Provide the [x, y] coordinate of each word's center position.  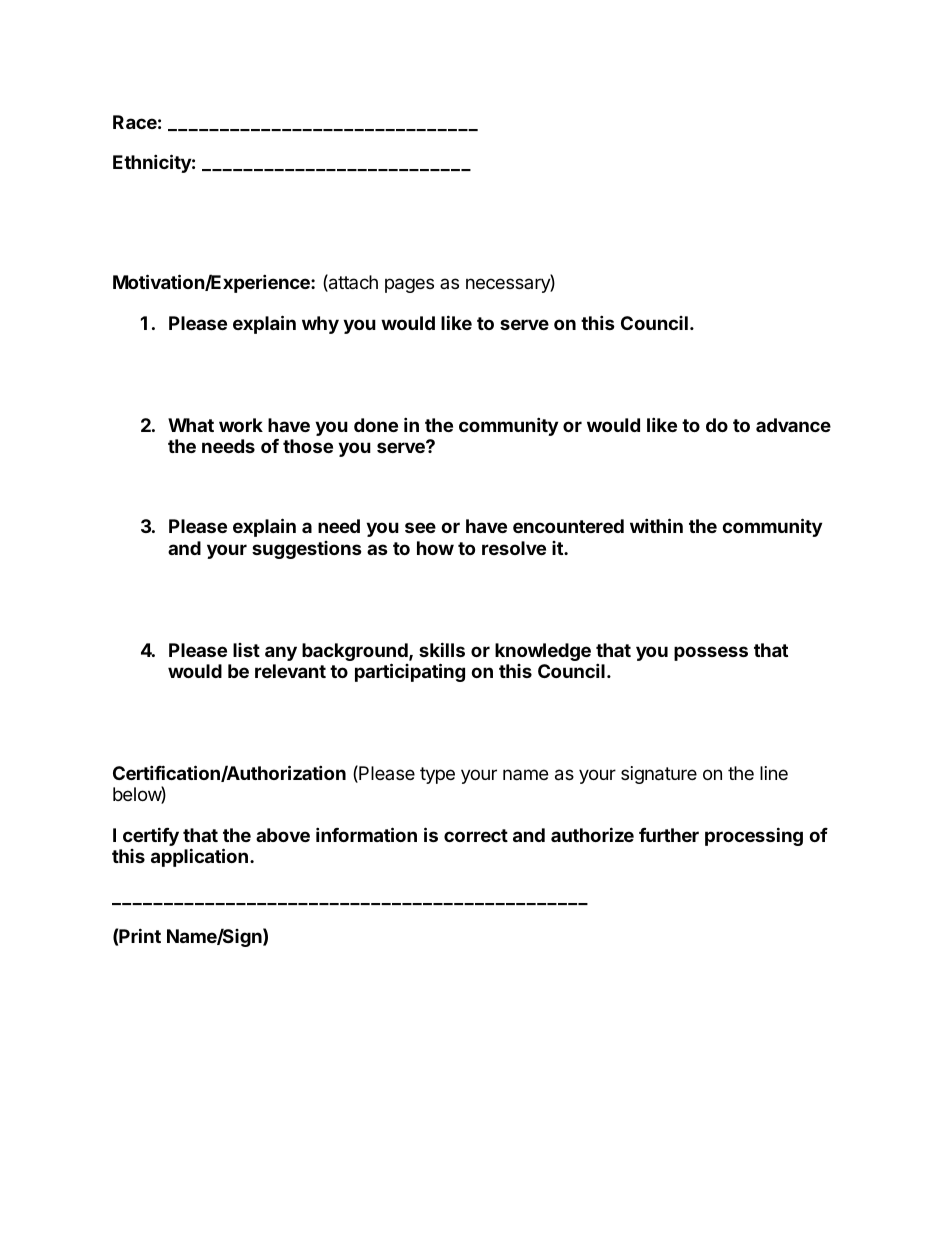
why [320, 325]
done [376, 425]
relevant [290, 671]
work [241, 425]
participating [410, 672]
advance [793, 425]
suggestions [307, 550]
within [656, 525]
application [199, 857]
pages [409, 285]
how [435, 548]
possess [711, 653]
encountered [568, 526]
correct [476, 835]
